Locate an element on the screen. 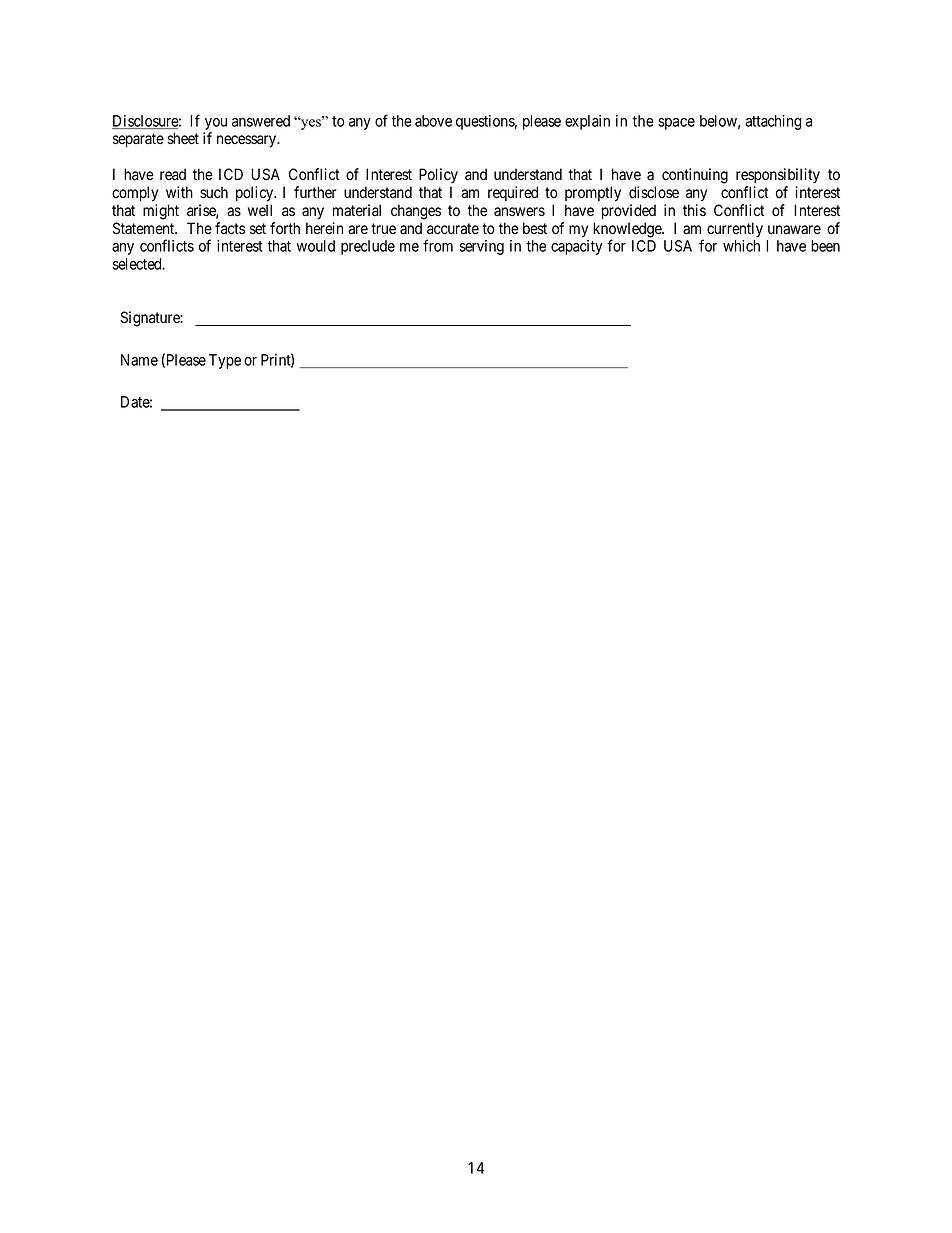 Image resolution: width=952 pixels, height=1233 pixels. Name is located at coordinates (139, 360).
